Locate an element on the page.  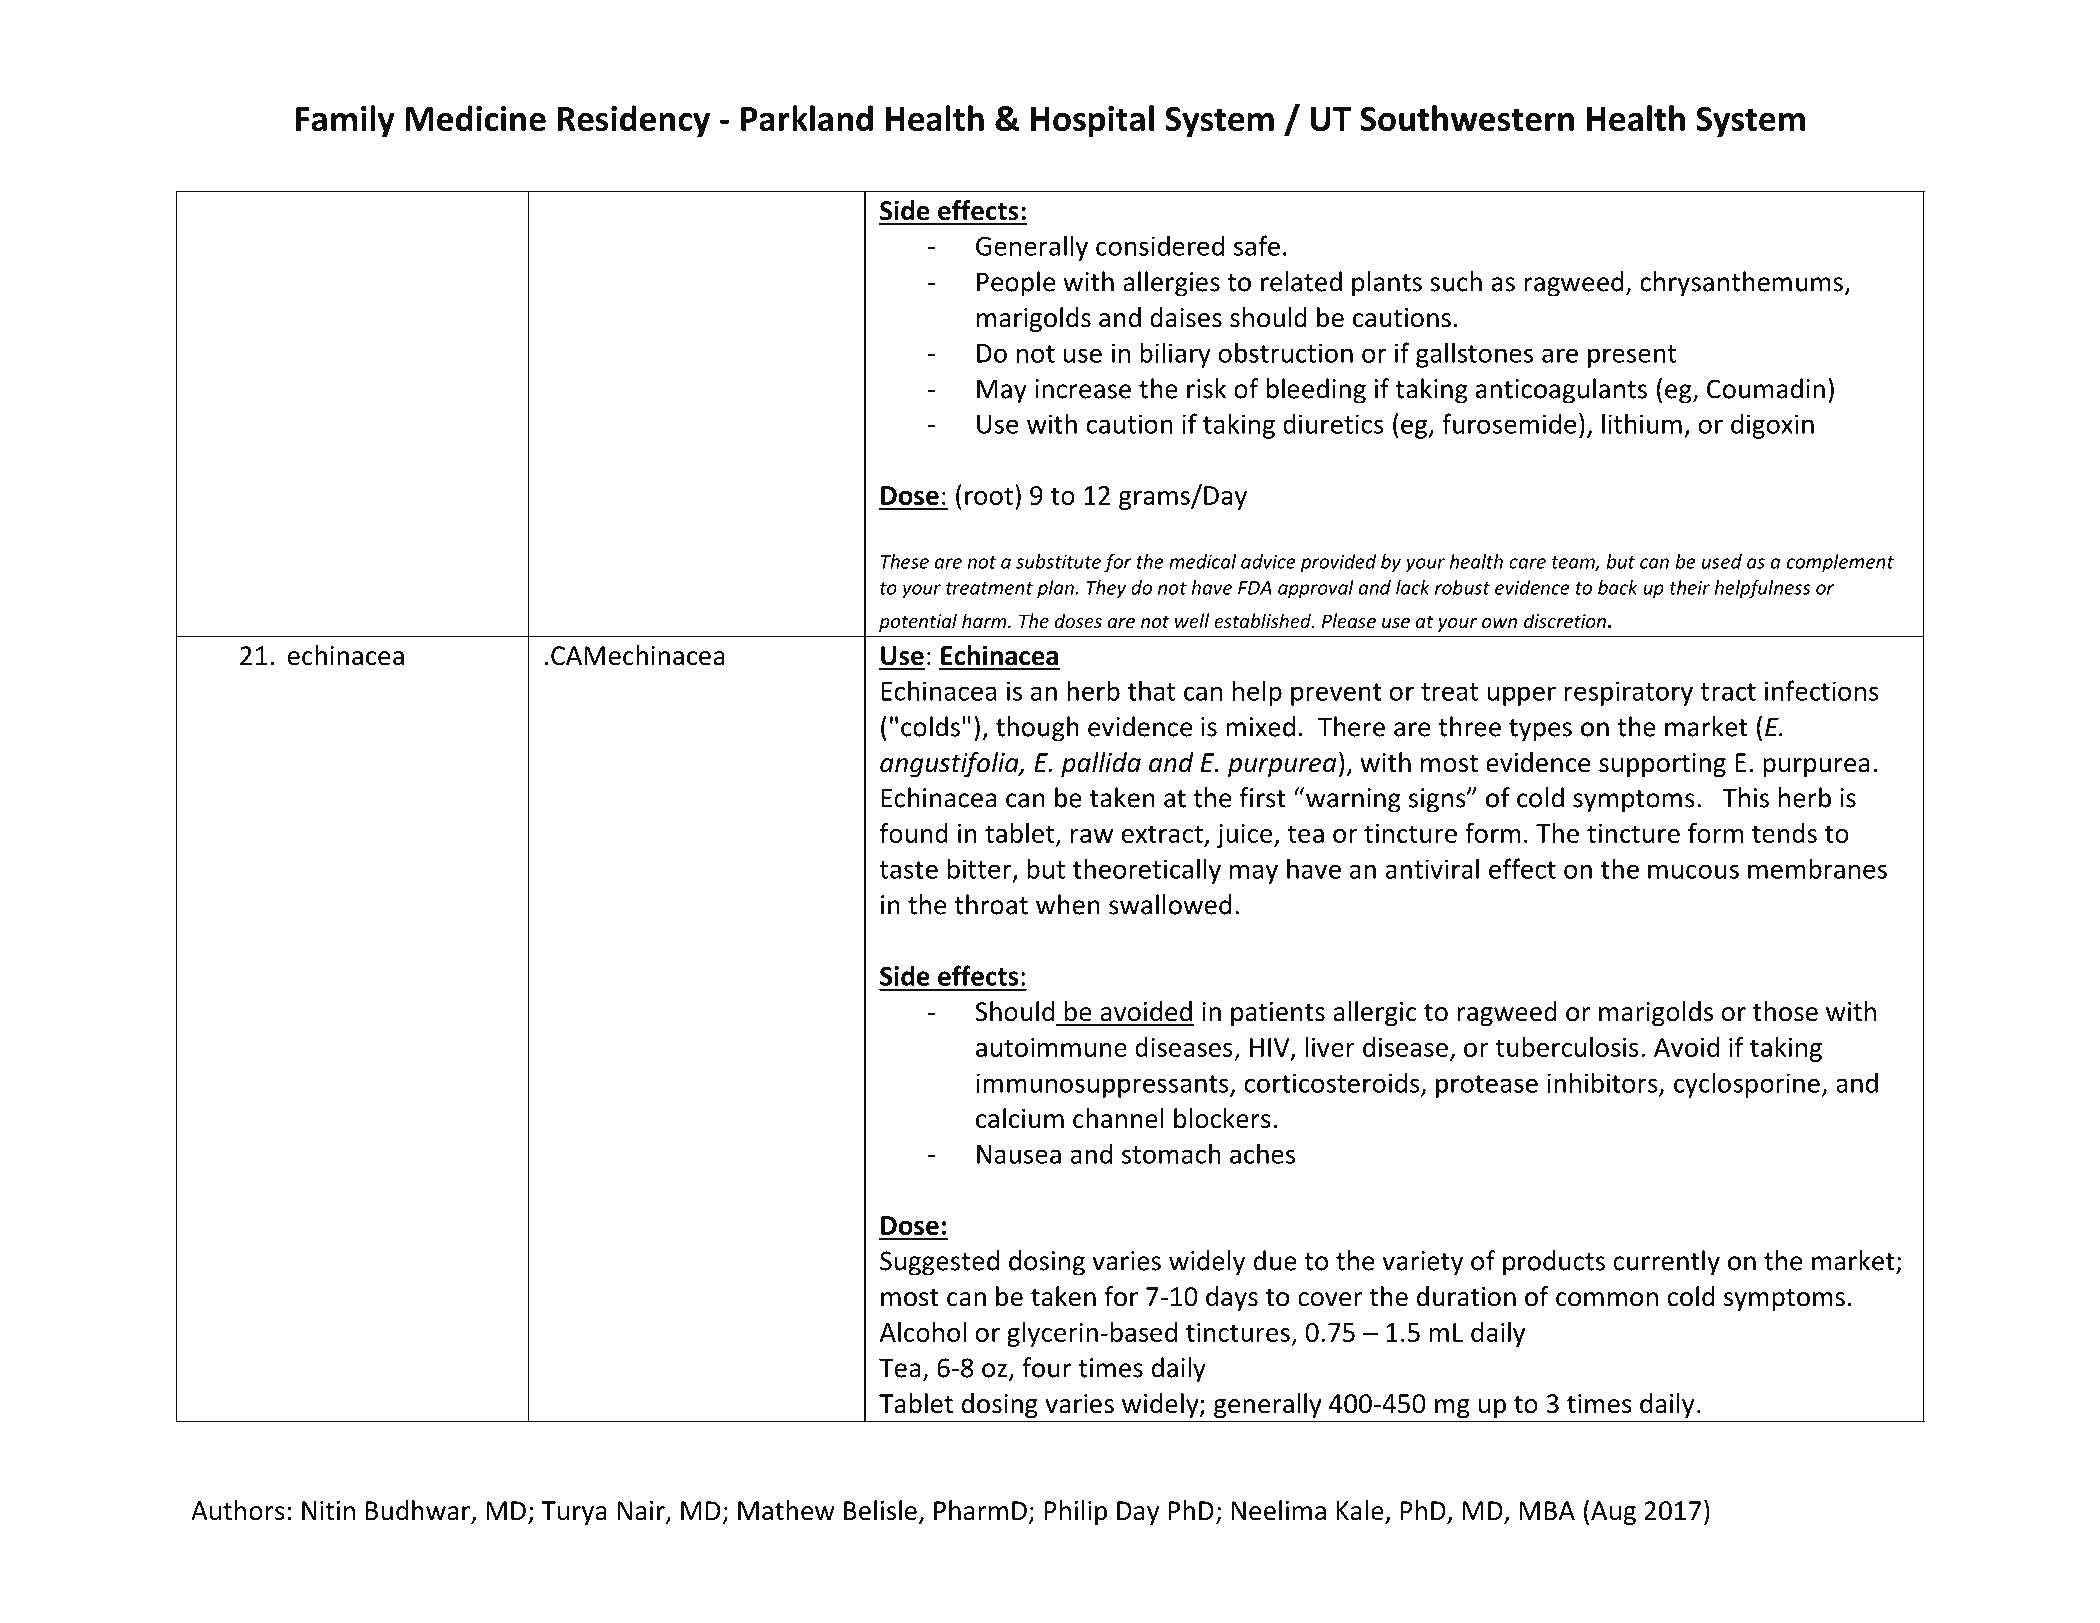
This is located at coordinates (1745, 797).
